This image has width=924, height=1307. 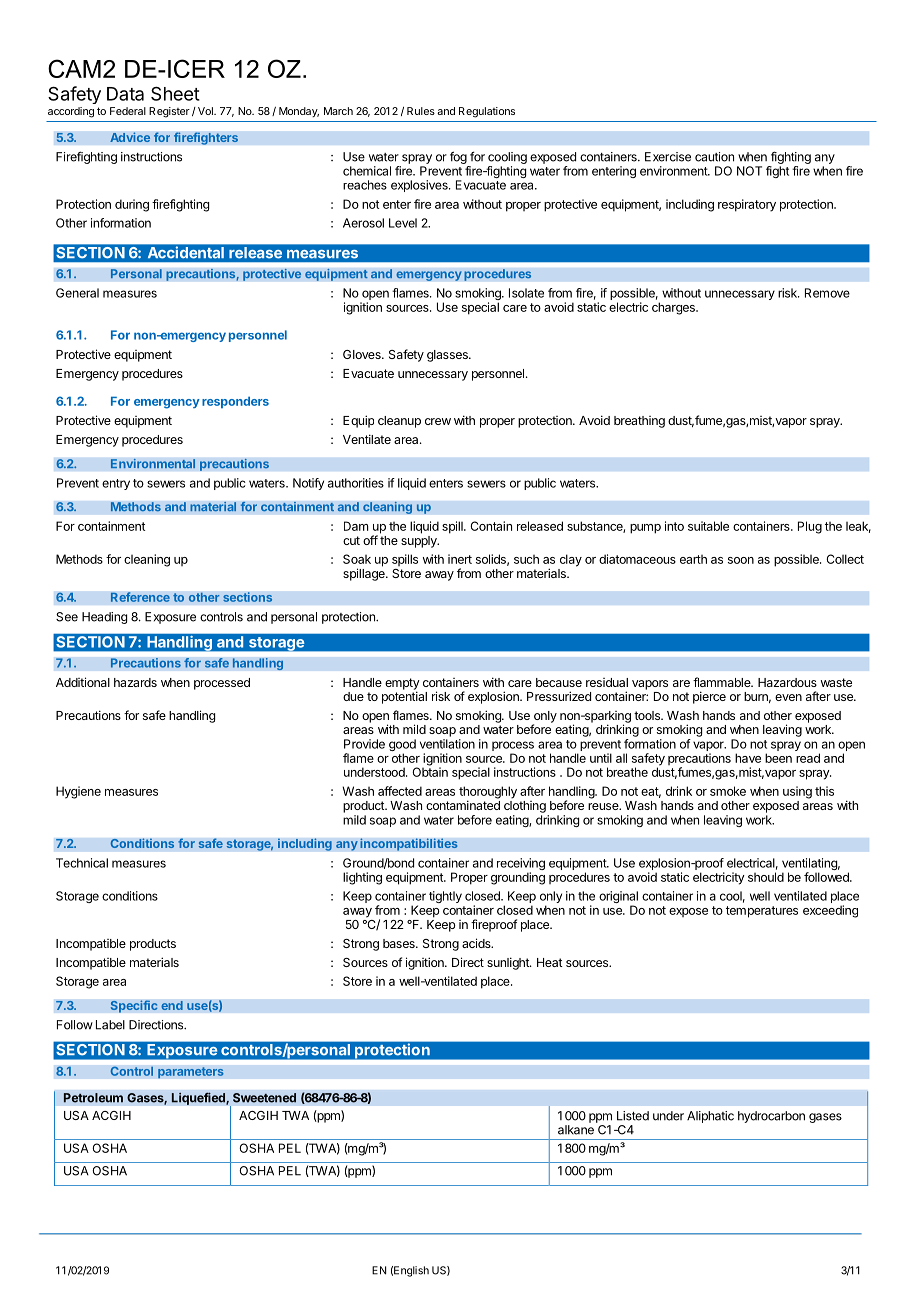 I want to click on parameters, so click(x=191, y=1073).
